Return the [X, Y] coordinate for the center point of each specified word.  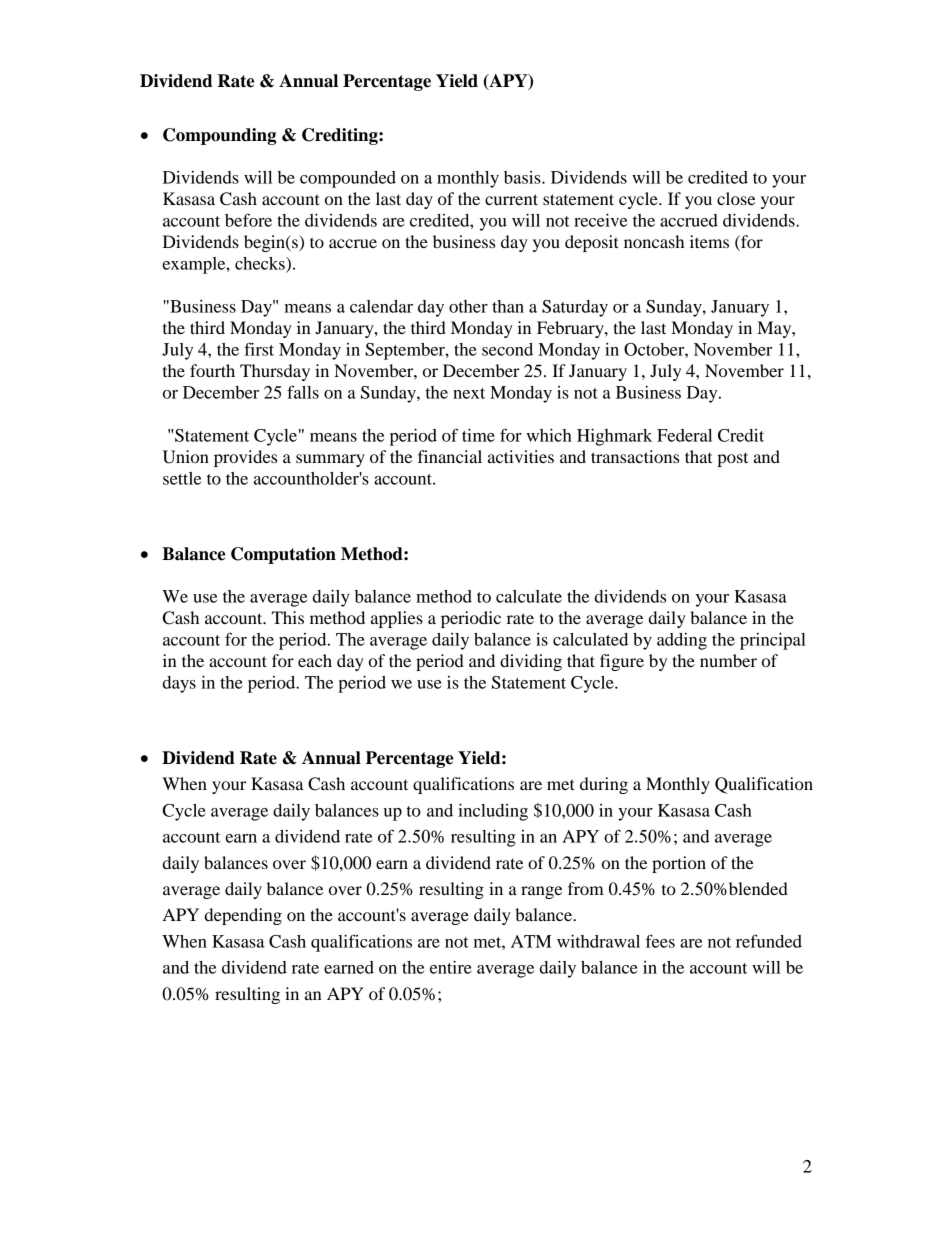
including [493, 812]
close [736, 198]
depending [243, 916]
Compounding [219, 136]
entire [451, 967]
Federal [684, 435]
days [179, 684]
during [604, 785]
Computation [283, 555]
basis [523, 177]
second [507, 349]
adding [682, 641]
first [259, 349]
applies [397, 619]
